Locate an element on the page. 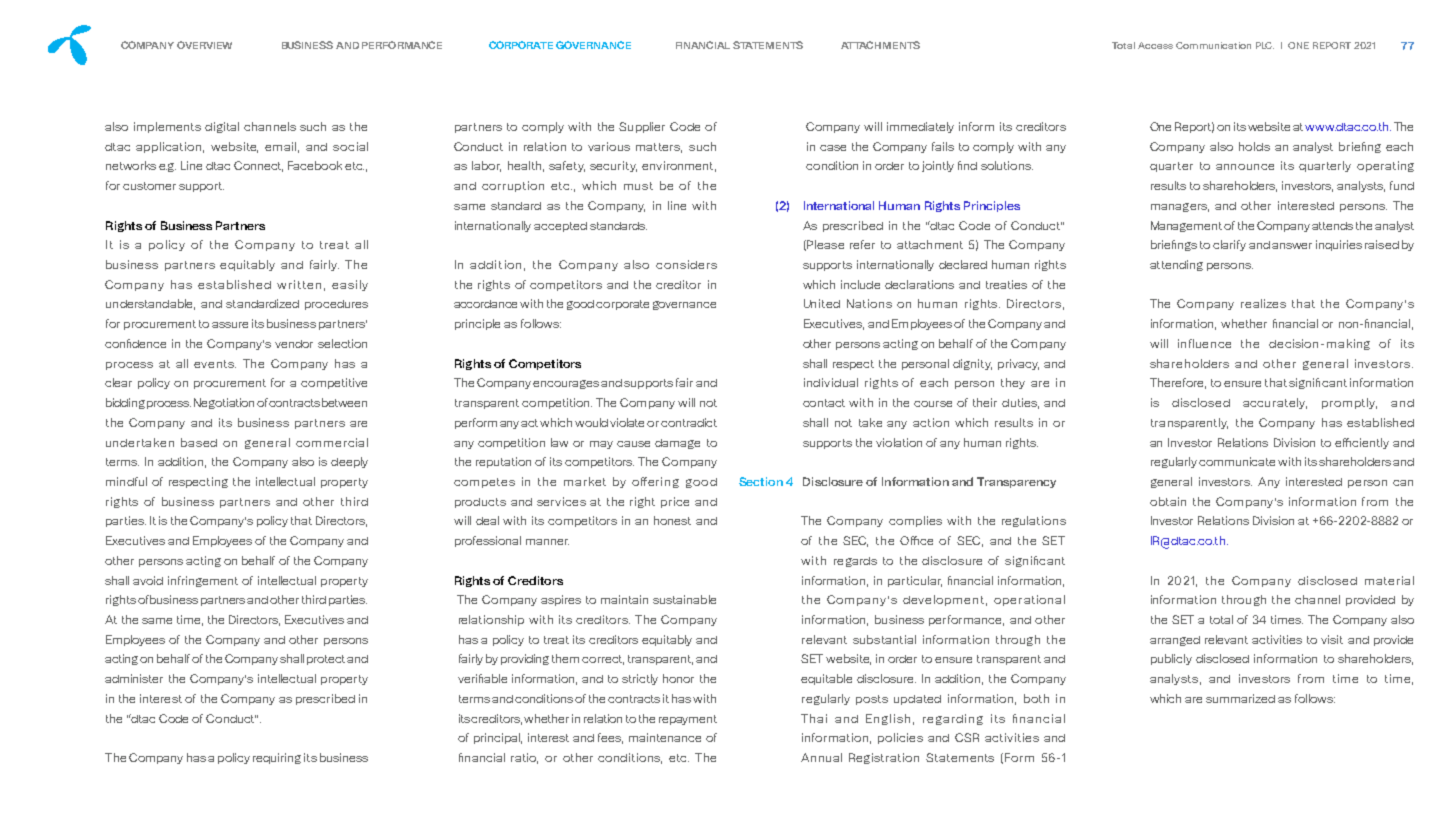  Supplier is located at coordinates (642, 127).
